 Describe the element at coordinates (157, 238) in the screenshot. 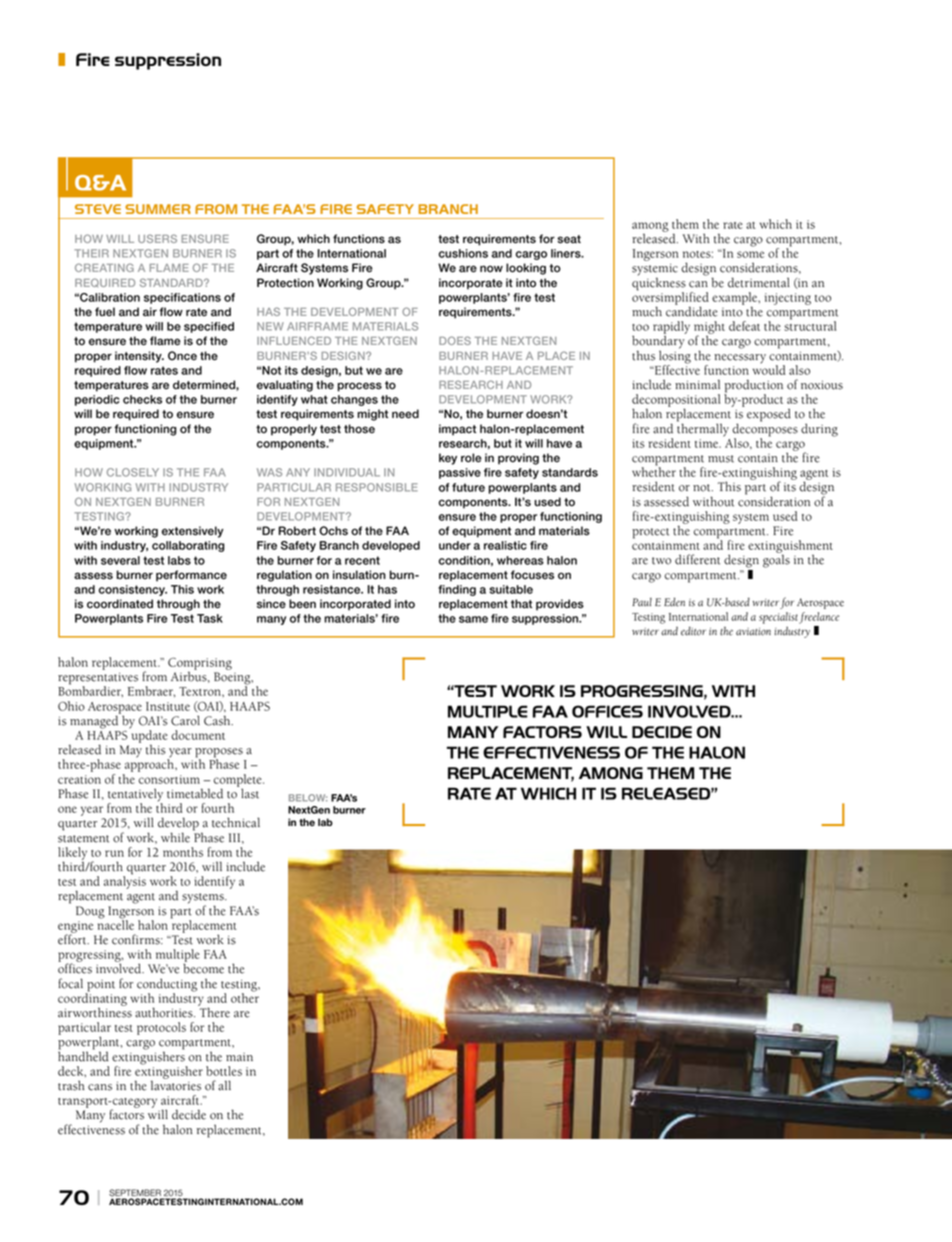

I see `USERS` at that location.
